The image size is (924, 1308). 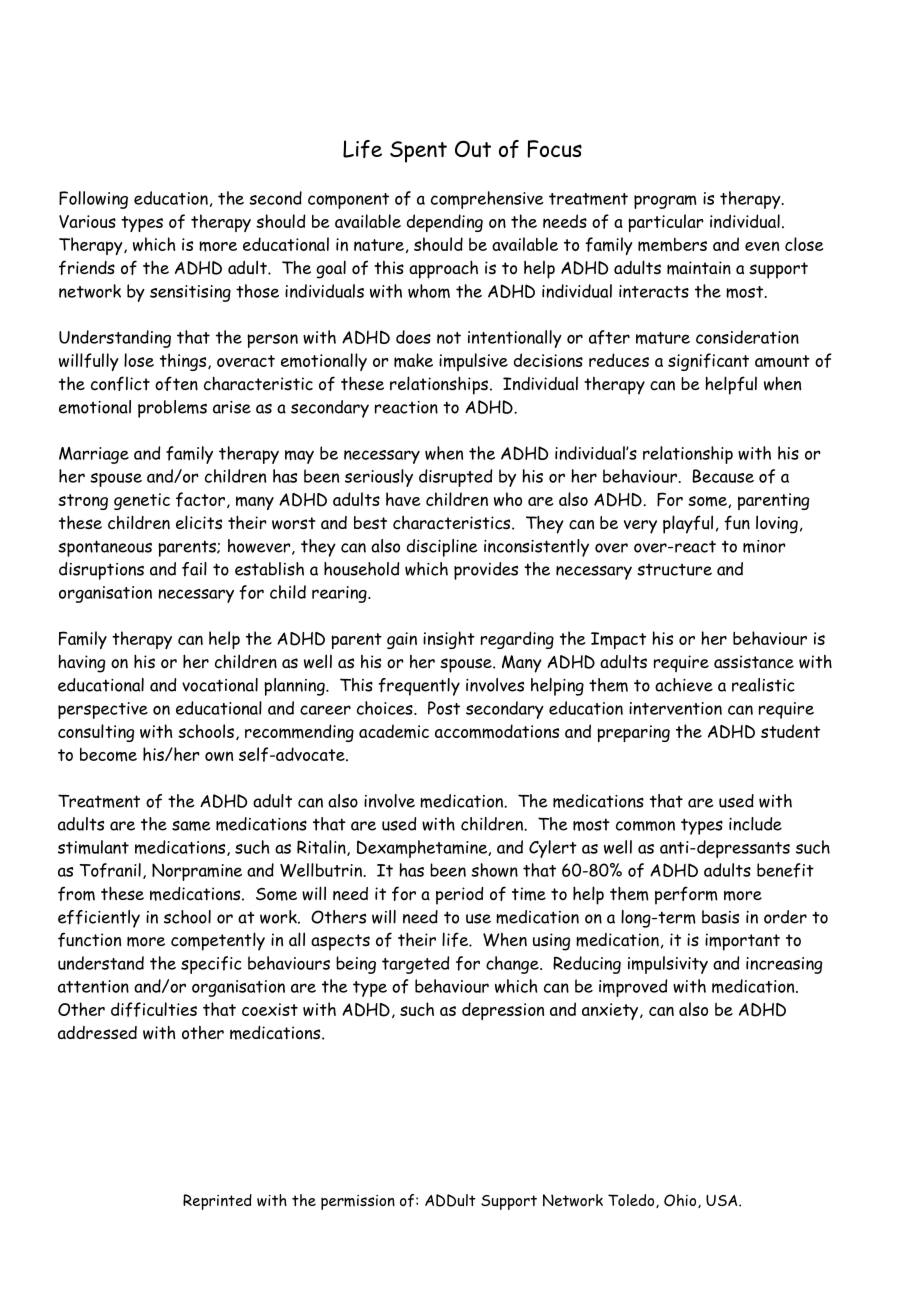 What do you see at coordinates (418, 152) in the screenshot?
I see `Spent` at bounding box center [418, 152].
